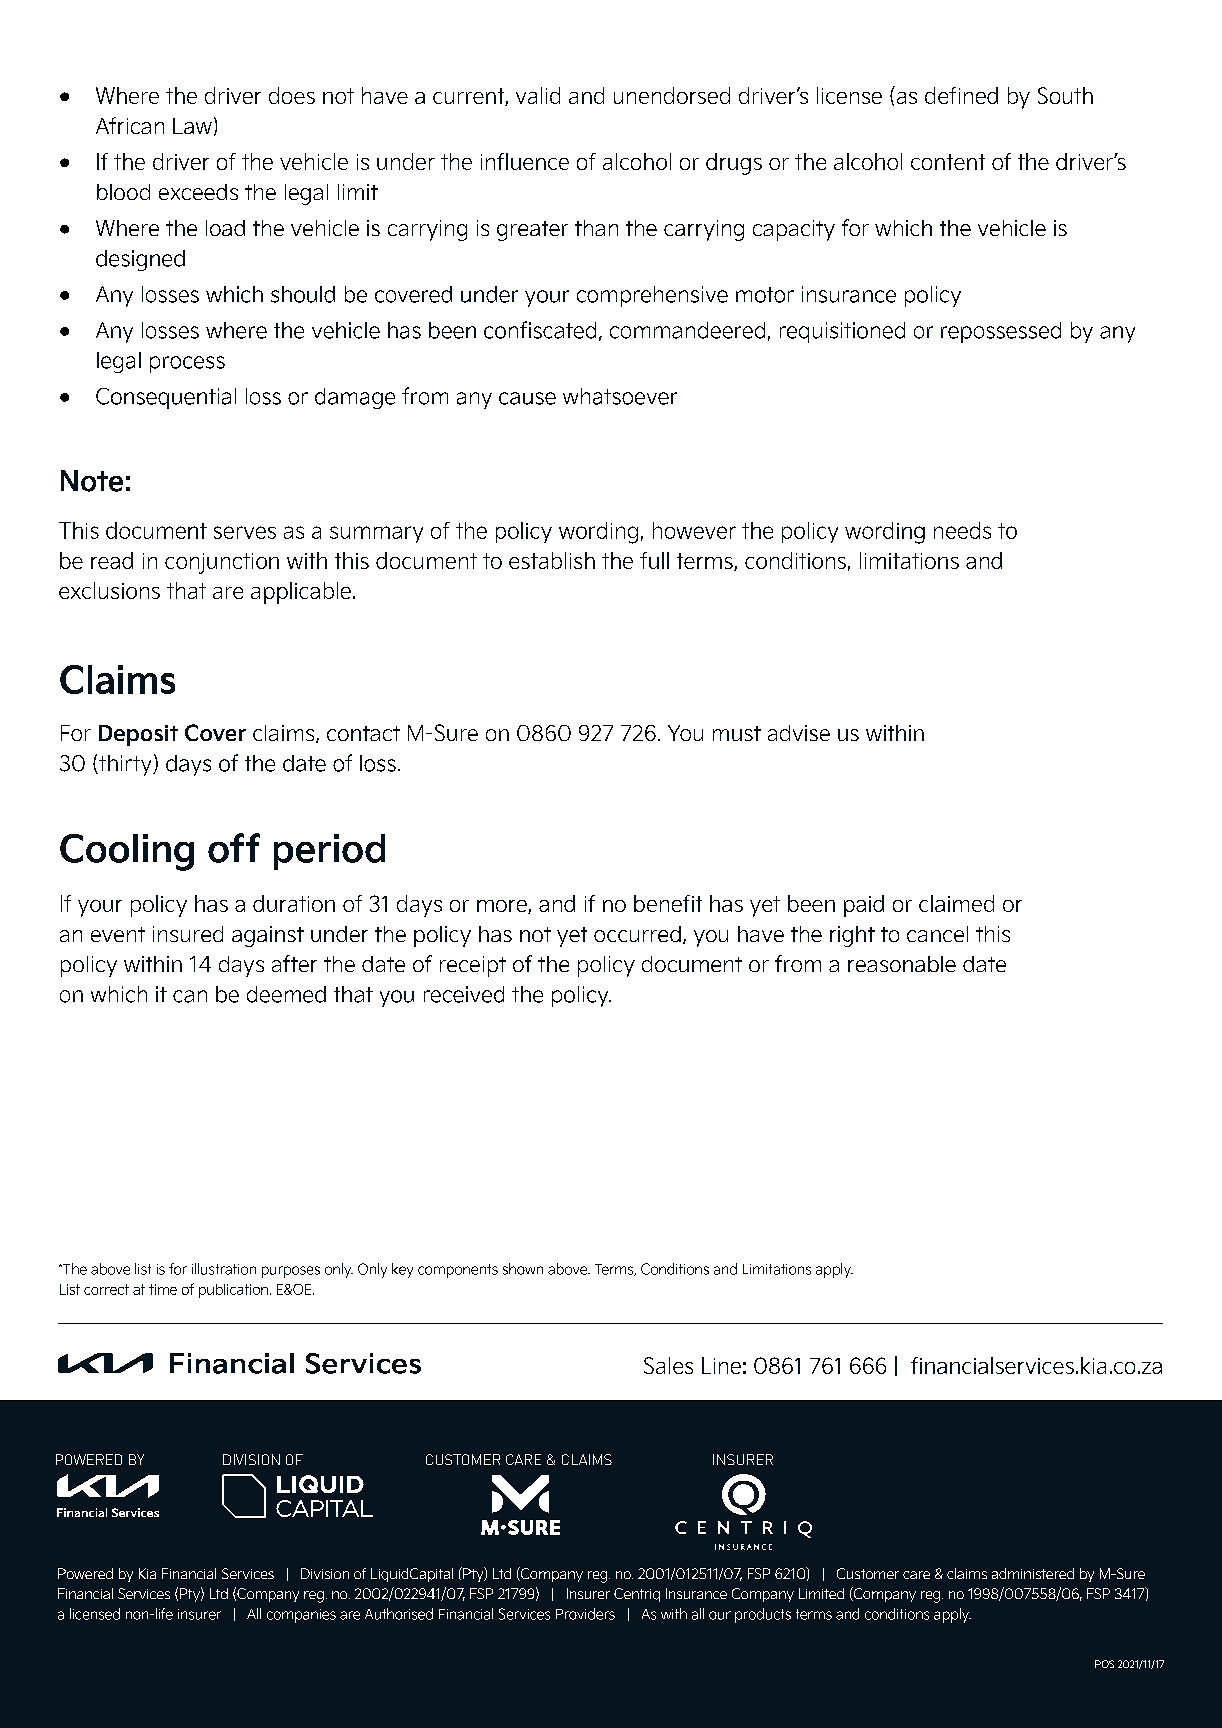  Describe the element at coordinates (192, 126) in the screenshot. I see `Law` at that location.
